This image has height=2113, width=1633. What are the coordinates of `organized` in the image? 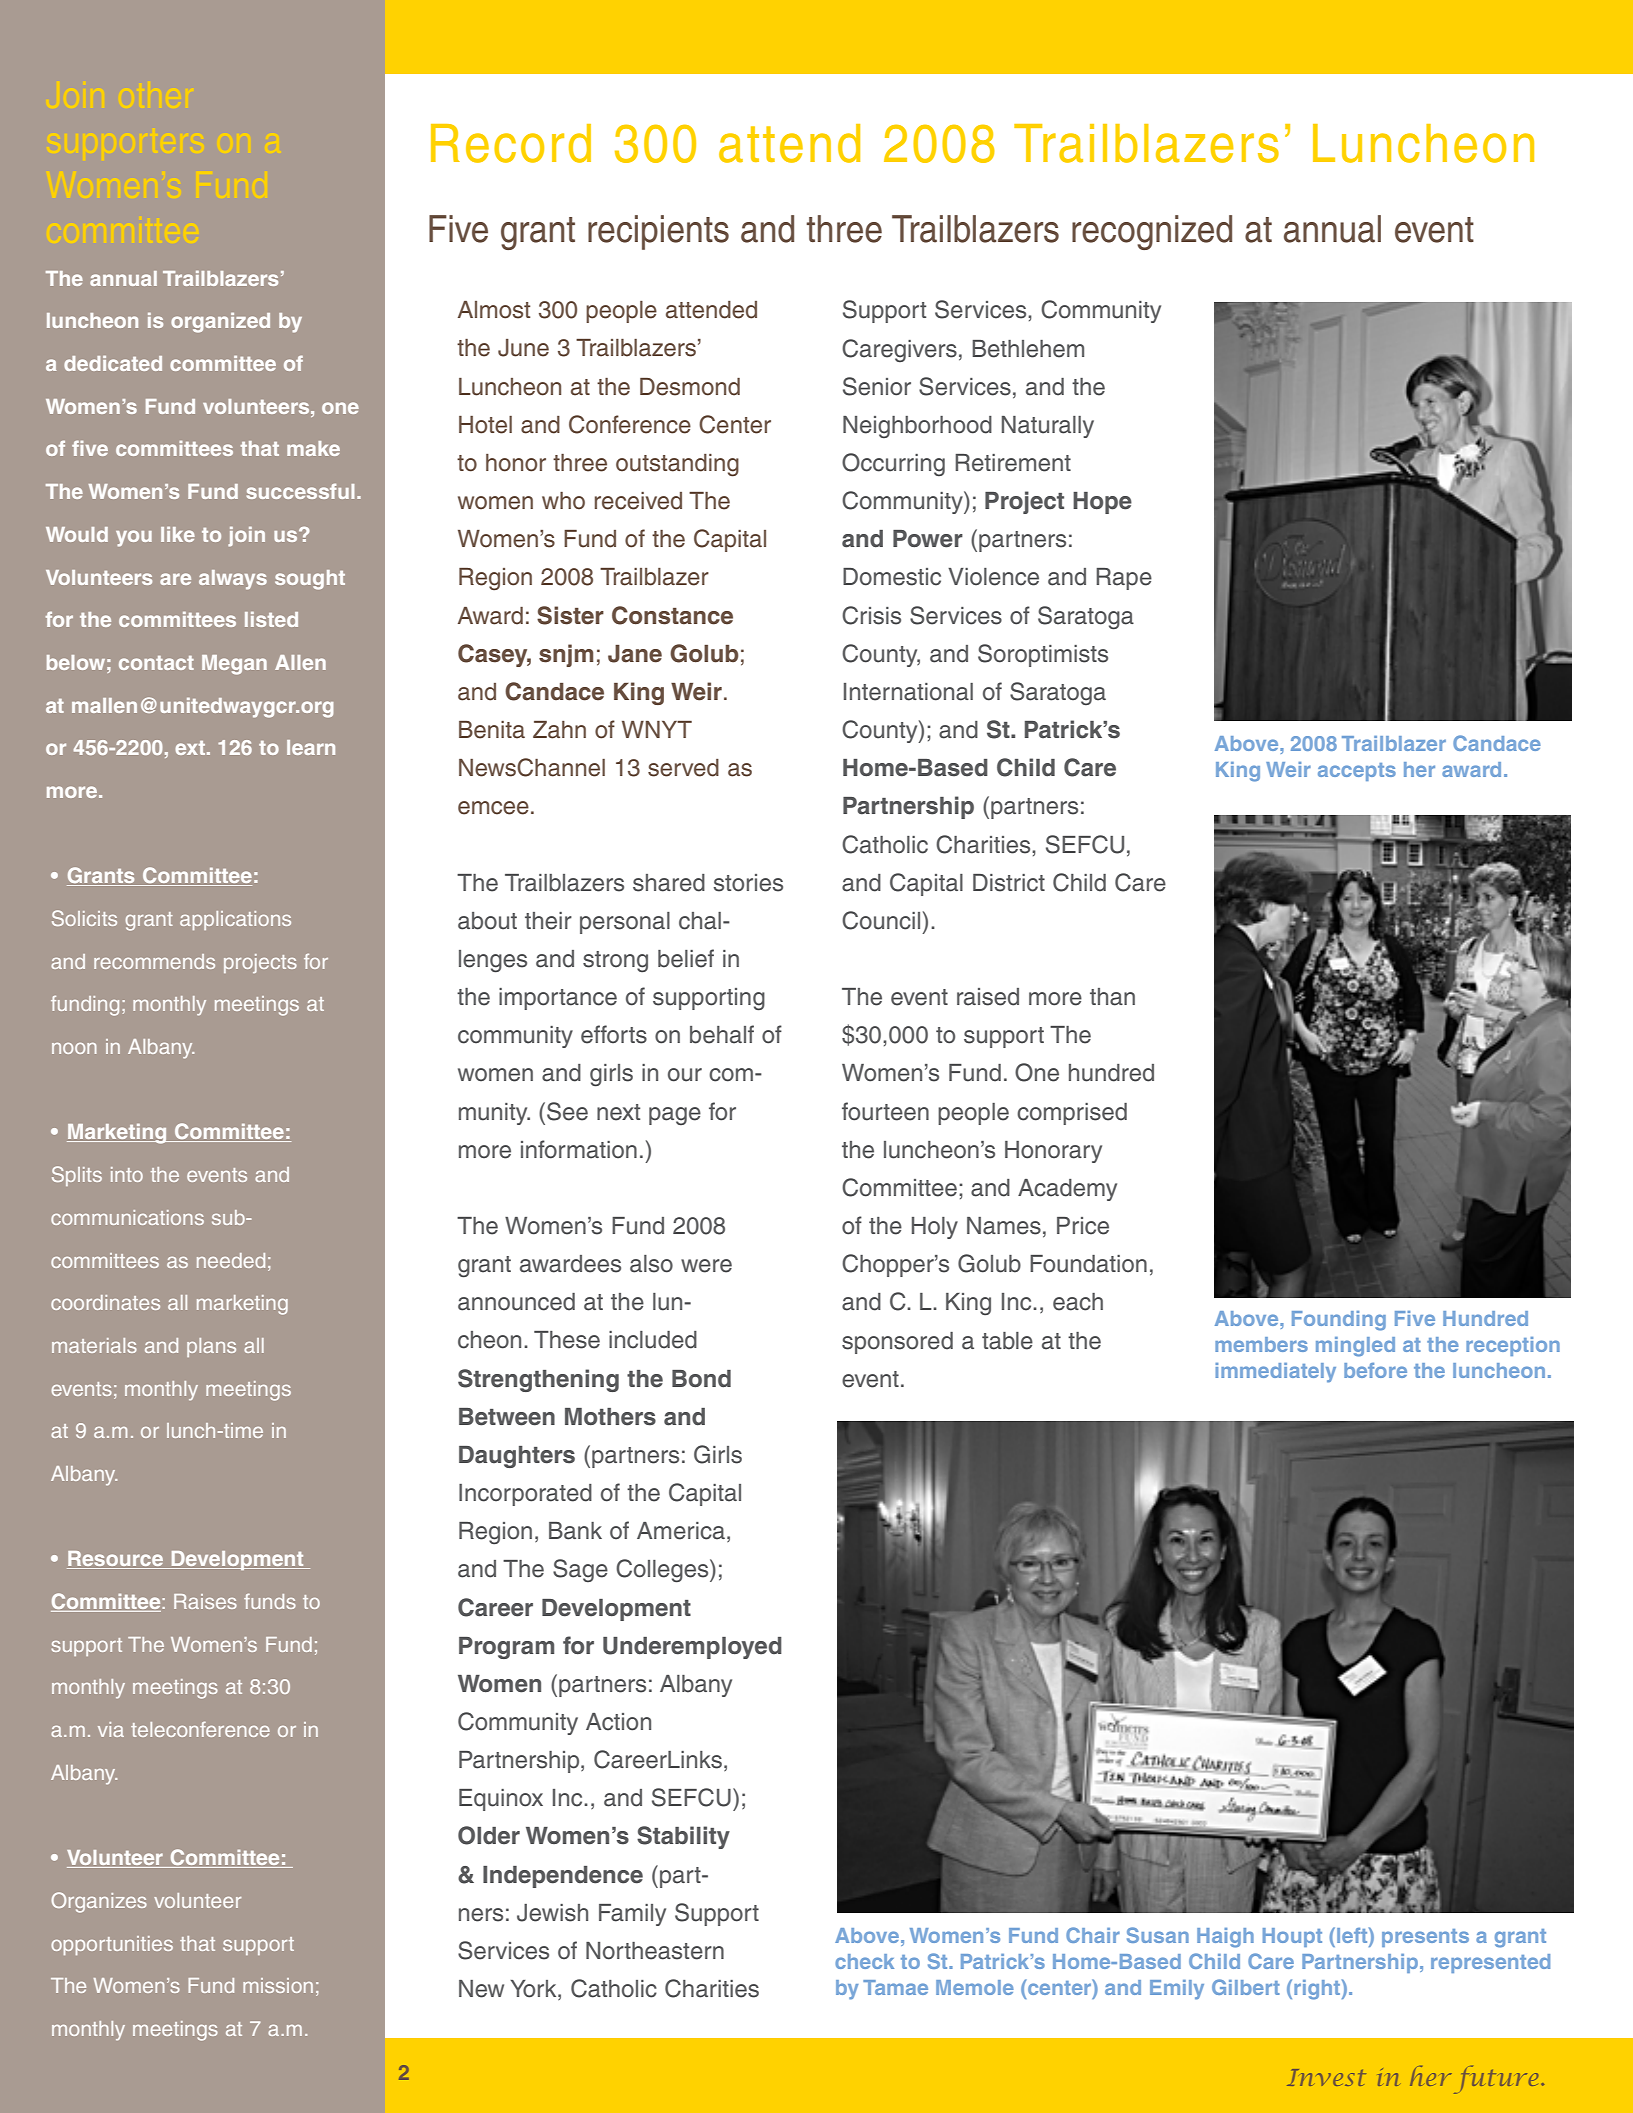 It's located at (220, 322).
